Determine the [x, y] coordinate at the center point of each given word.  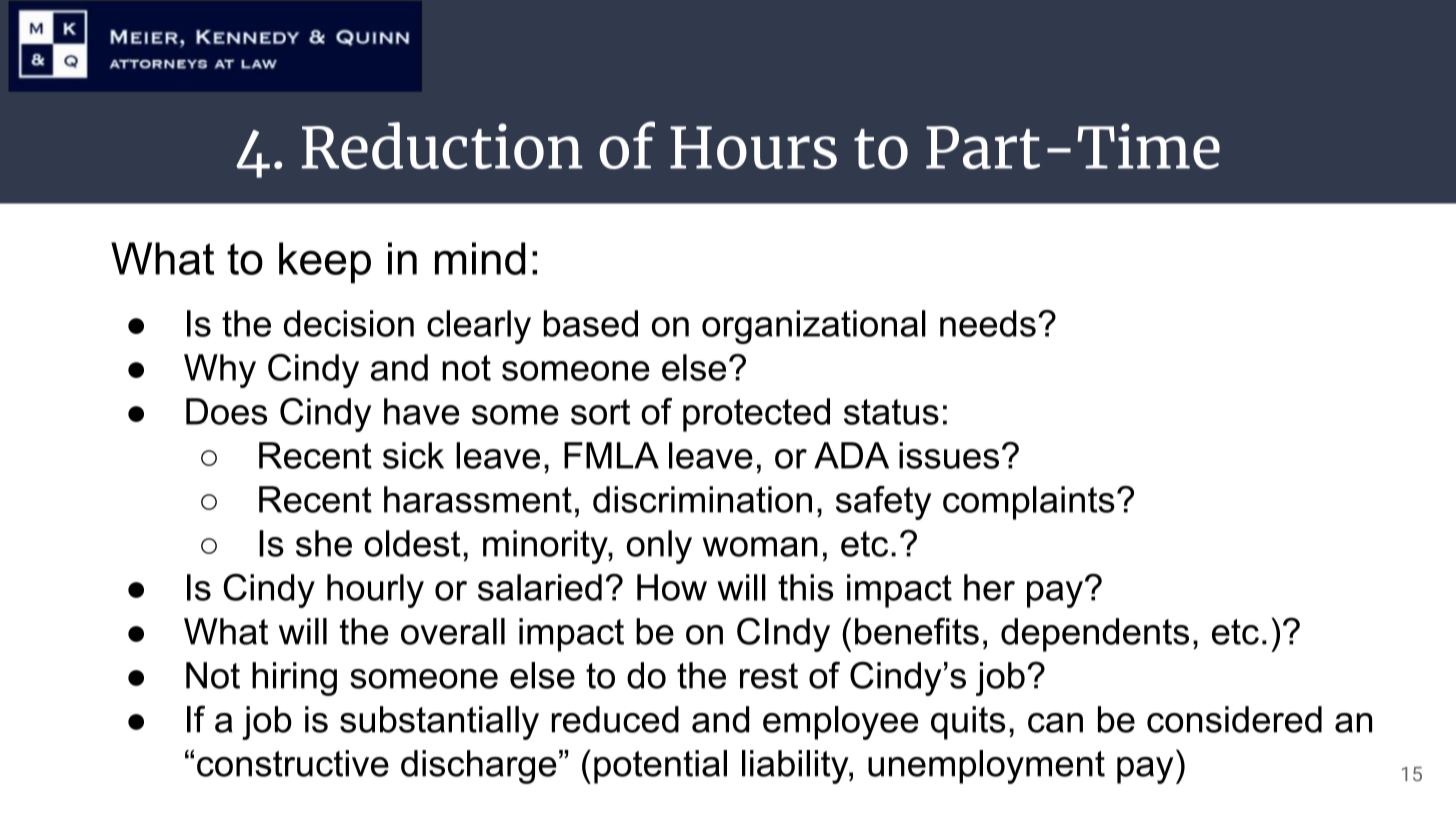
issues [949, 455]
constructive [293, 763]
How [672, 587]
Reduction [442, 145]
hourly [375, 591]
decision [349, 323]
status [891, 412]
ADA [851, 455]
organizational [814, 327]
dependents [1095, 635]
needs [988, 323]
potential [660, 767]
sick [413, 455]
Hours [753, 147]
